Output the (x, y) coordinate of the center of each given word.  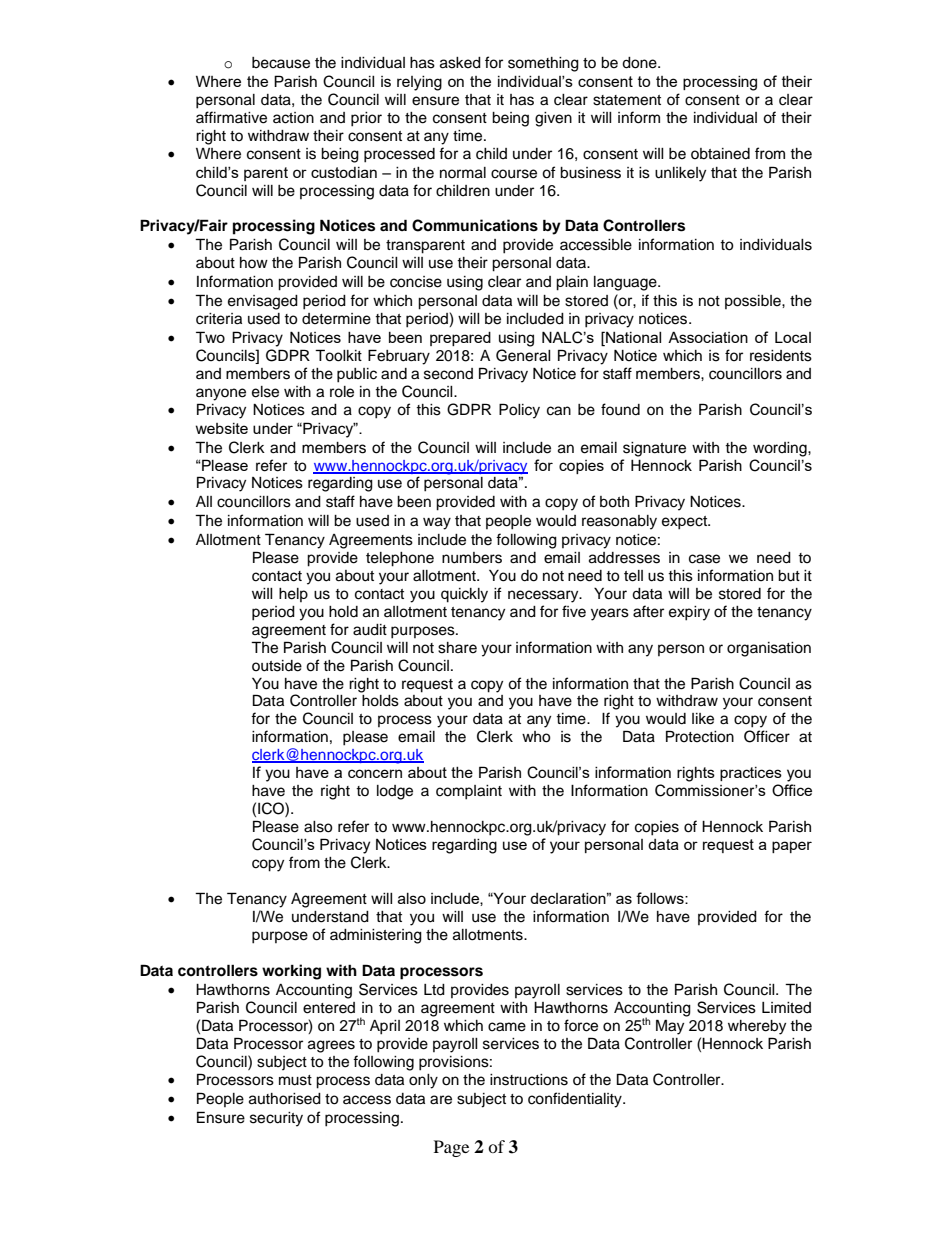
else (265, 392)
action (293, 118)
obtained (720, 154)
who (536, 737)
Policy (519, 411)
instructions (529, 1080)
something (543, 64)
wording (781, 449)
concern (375, 773)
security (276, 1119)
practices (751, 774)
